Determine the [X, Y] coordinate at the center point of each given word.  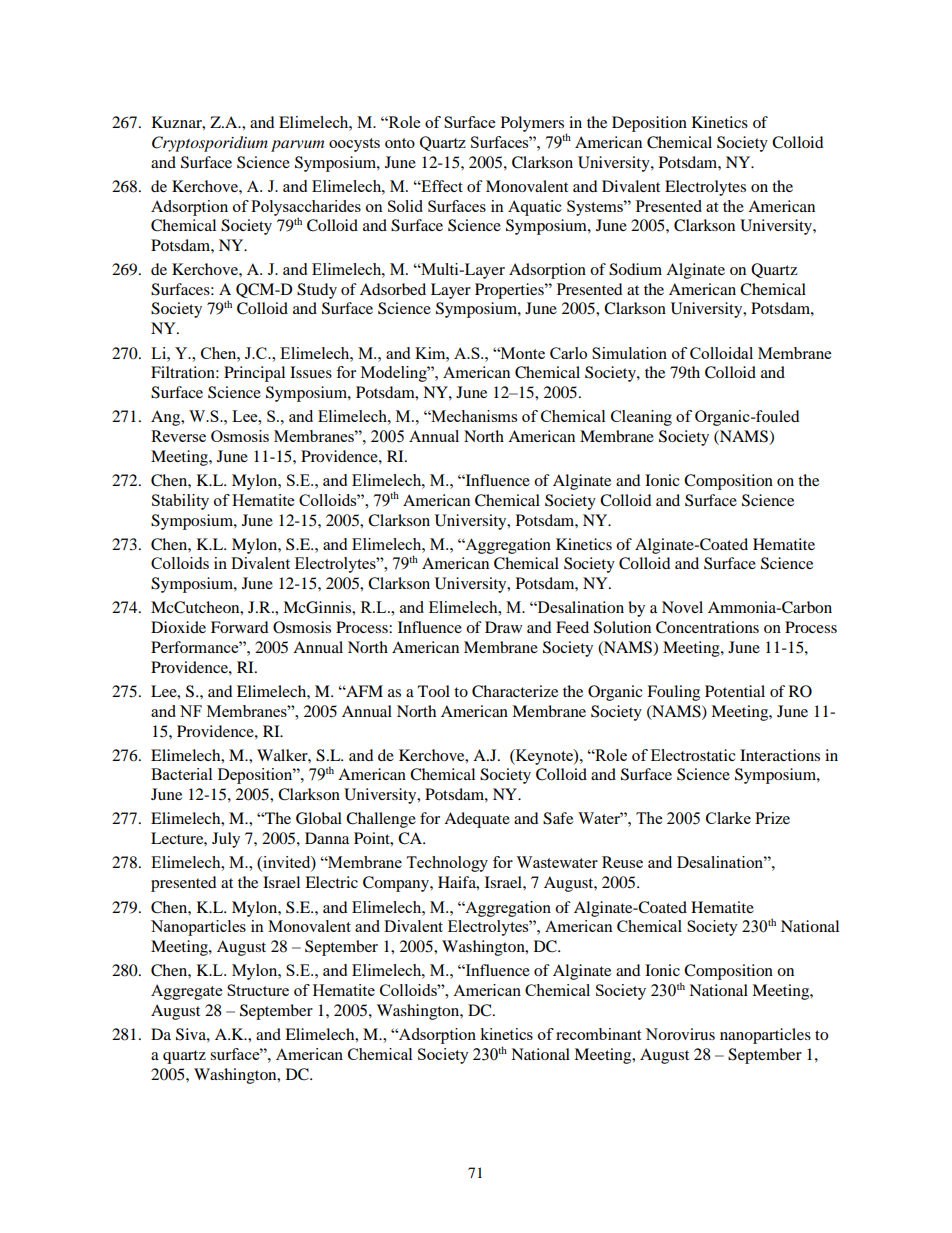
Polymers [534, 125]
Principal [254, 374]
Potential [735, 691]
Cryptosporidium [210, 144]
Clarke [728, 818]
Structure [258, 990]
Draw [503, 627]
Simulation [629, 353]
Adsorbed [393, 289]
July [226, 840]
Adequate [477, 820]
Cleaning [641, 418]
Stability [180, 502]
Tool [434, 691]
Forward [240, 627]
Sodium [635, 269]
